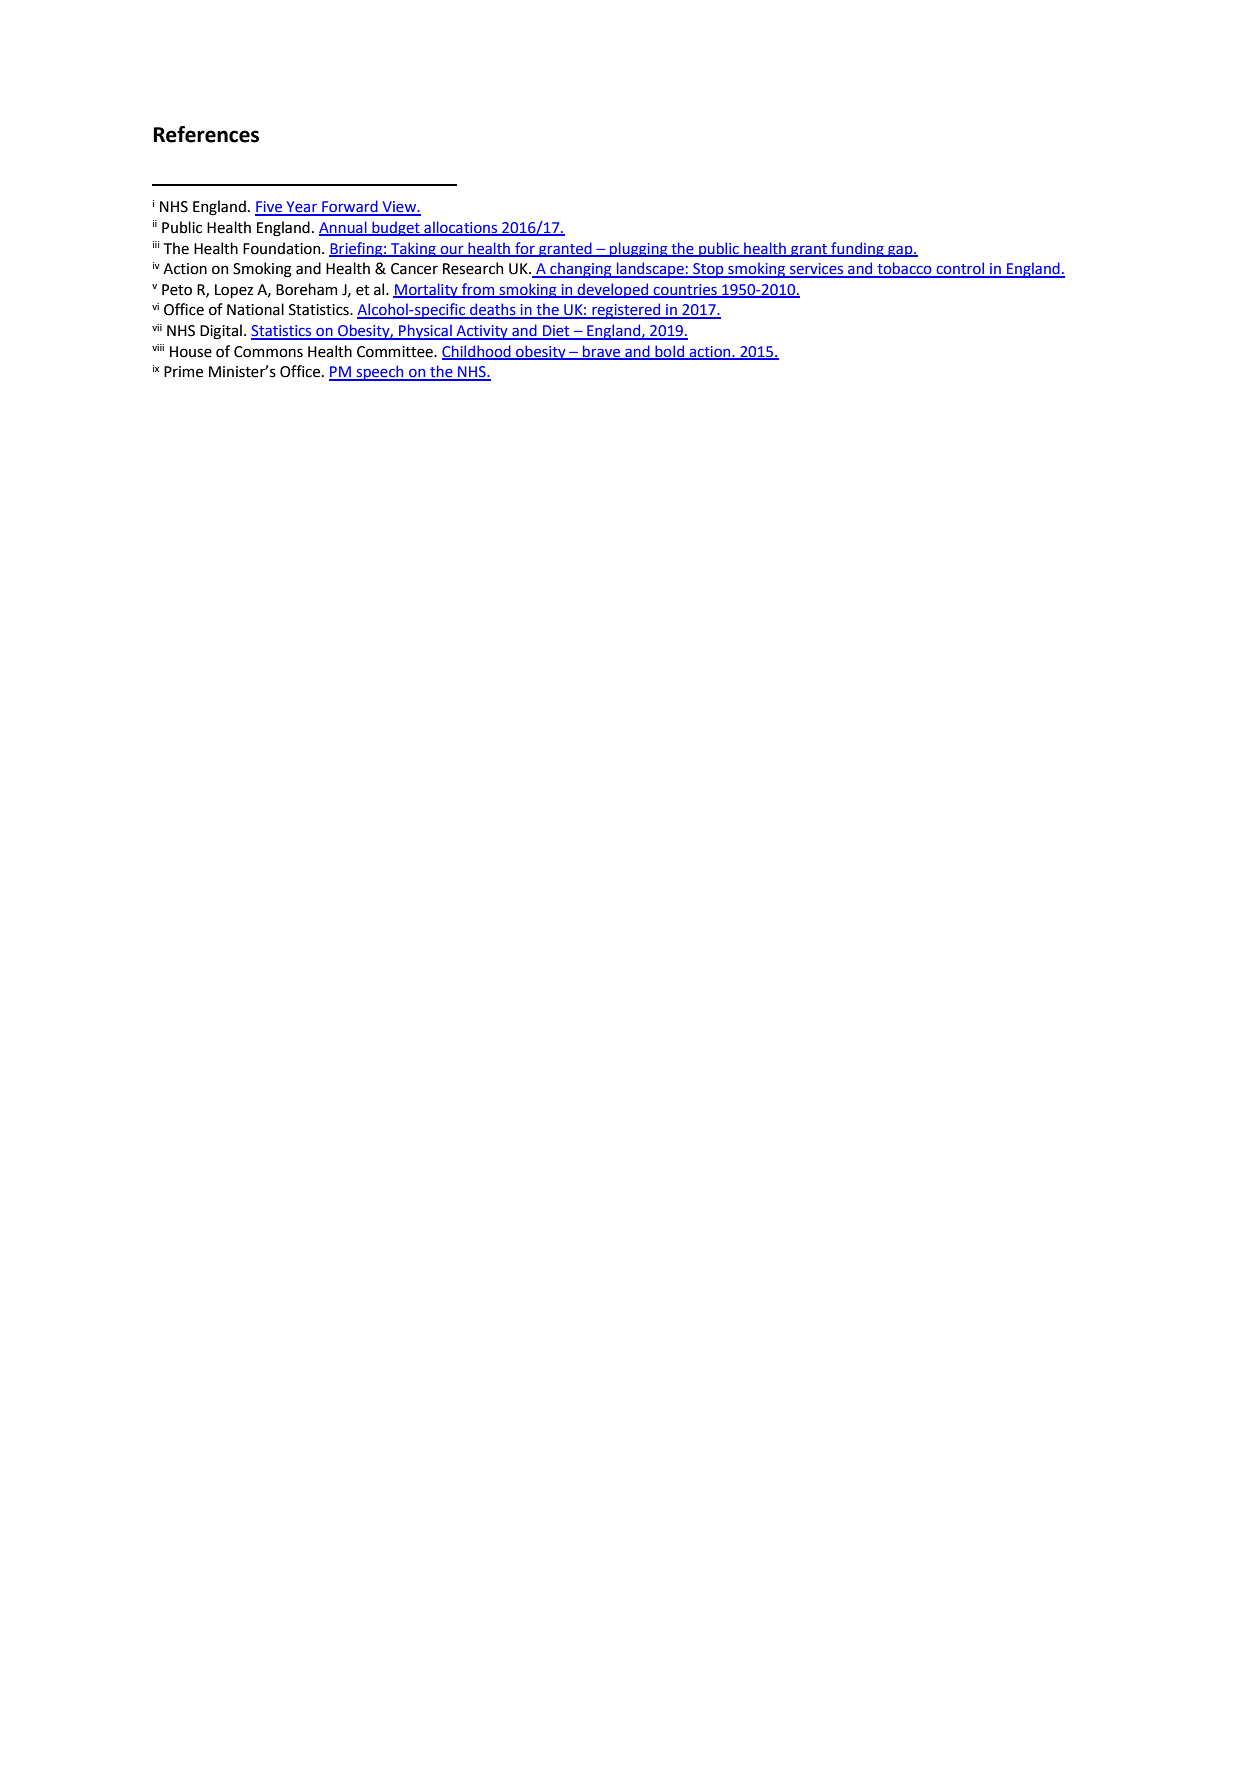  I want to click on Forward, so click(350, 207).
